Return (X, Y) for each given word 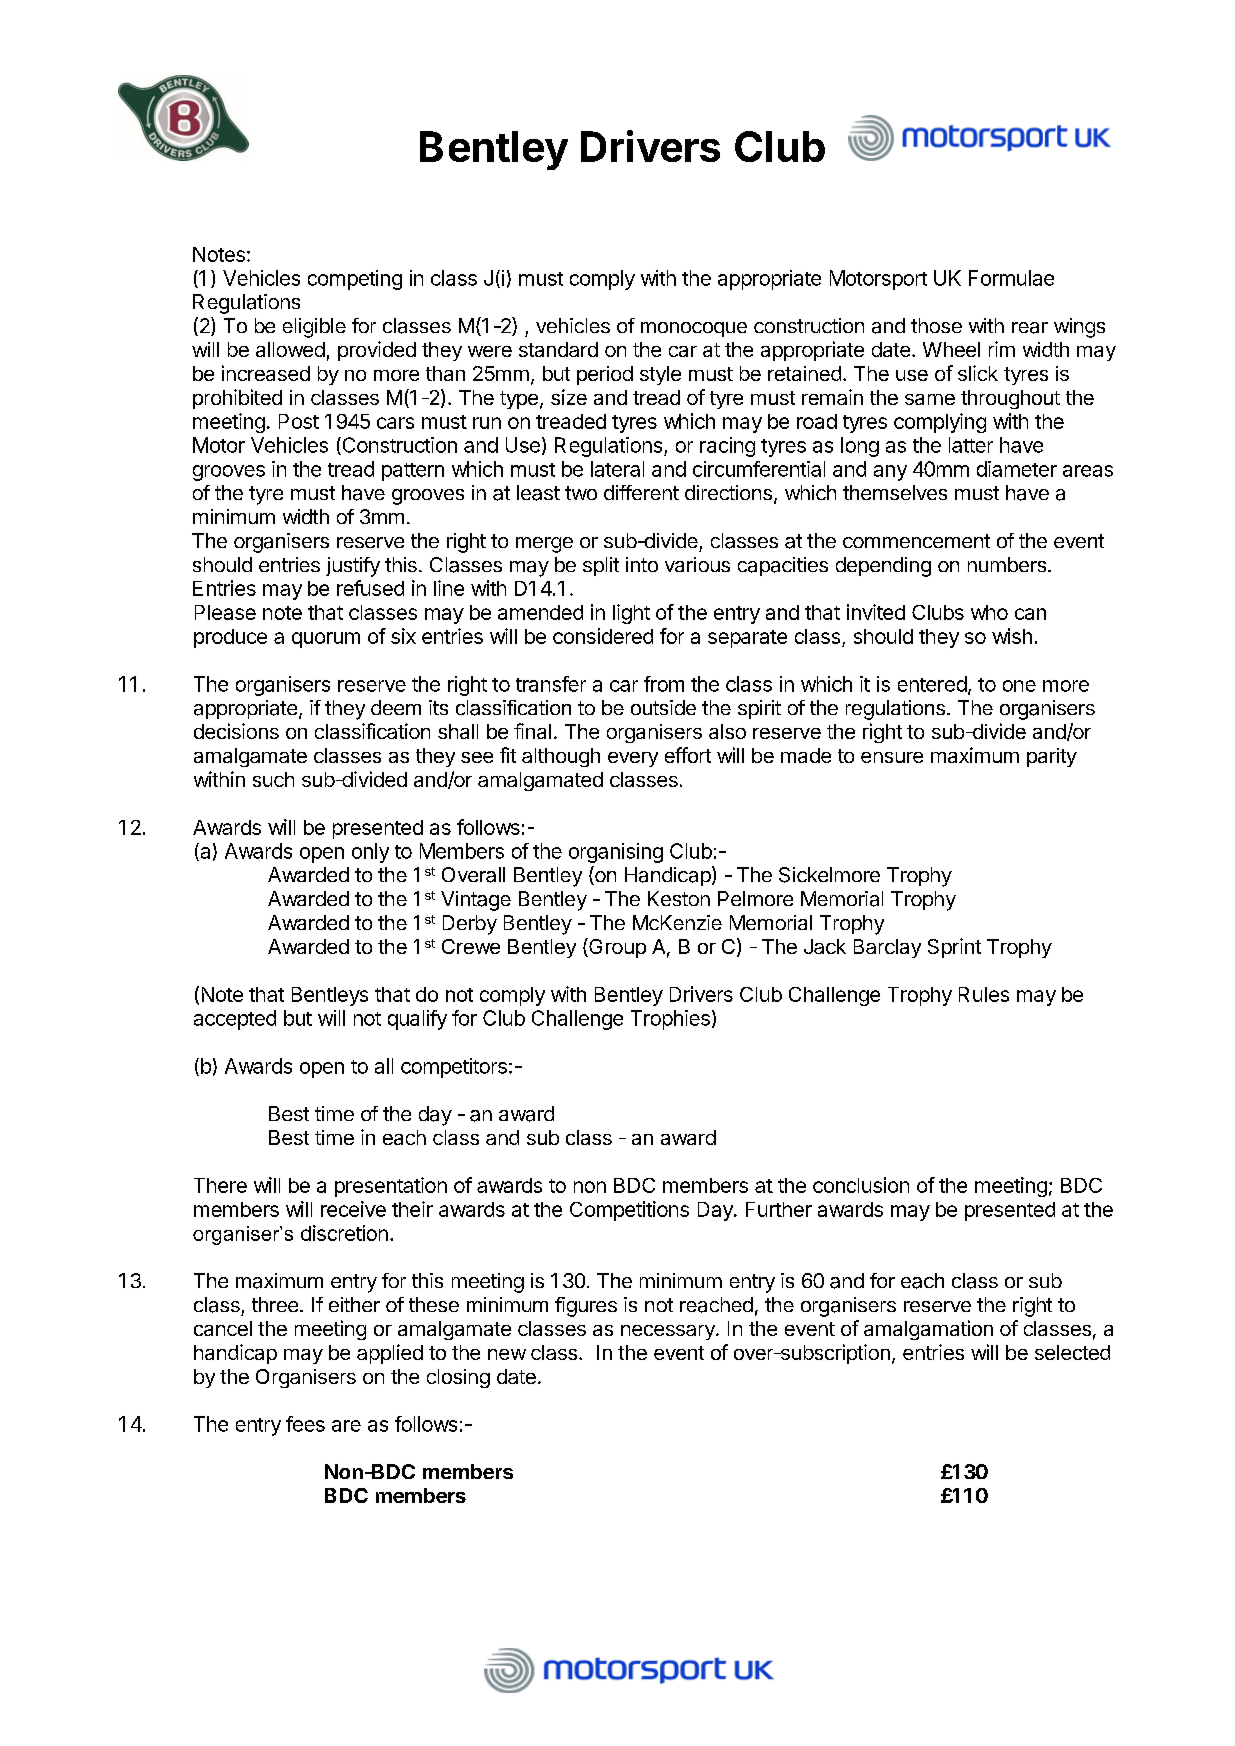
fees (305, 1424)
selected (1072, 1352)
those (936, 325)
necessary (669, 1332)
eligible (314, 328)
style (660, 375)
